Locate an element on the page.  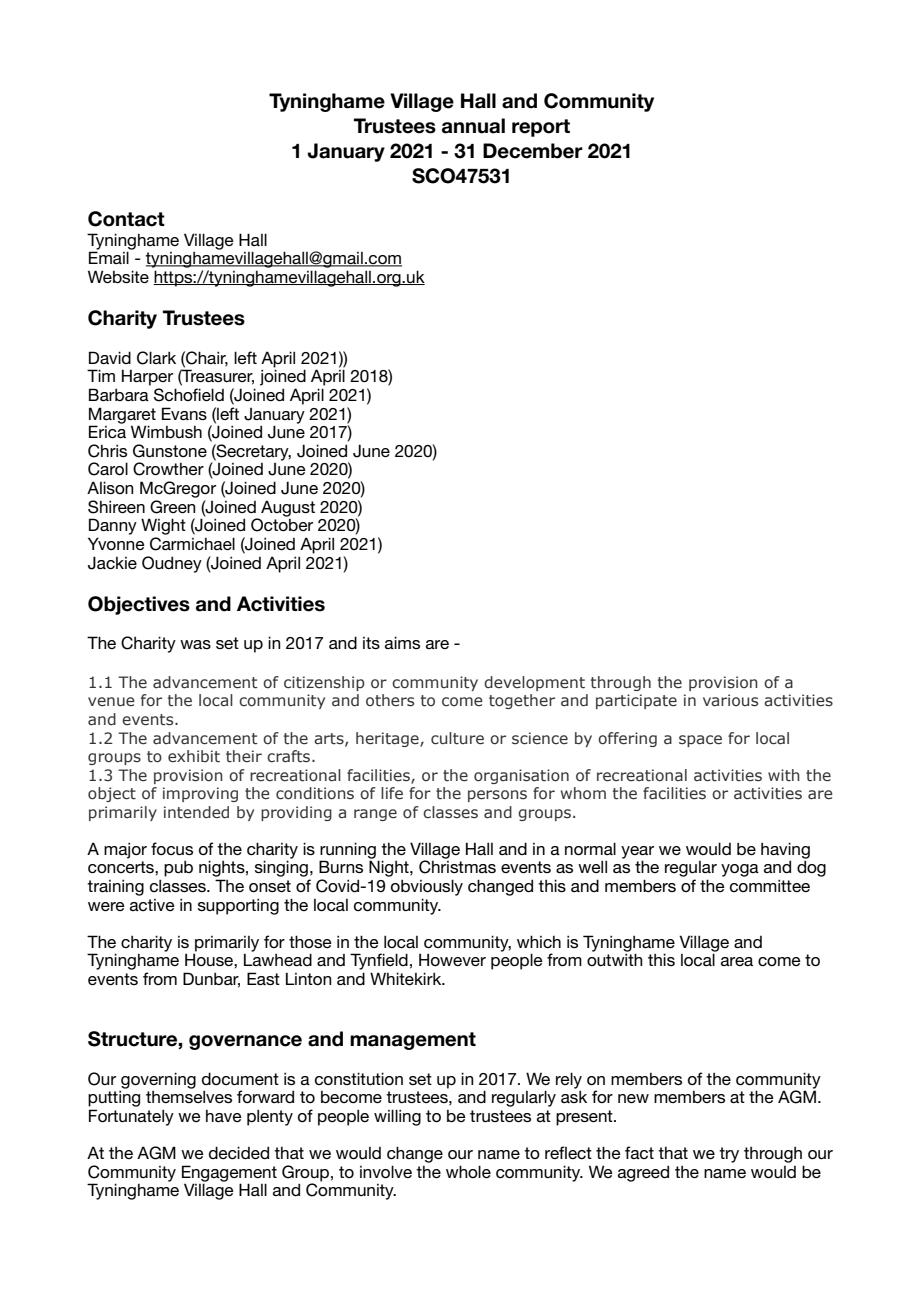
yoga is located at coordinates (740, 870).
